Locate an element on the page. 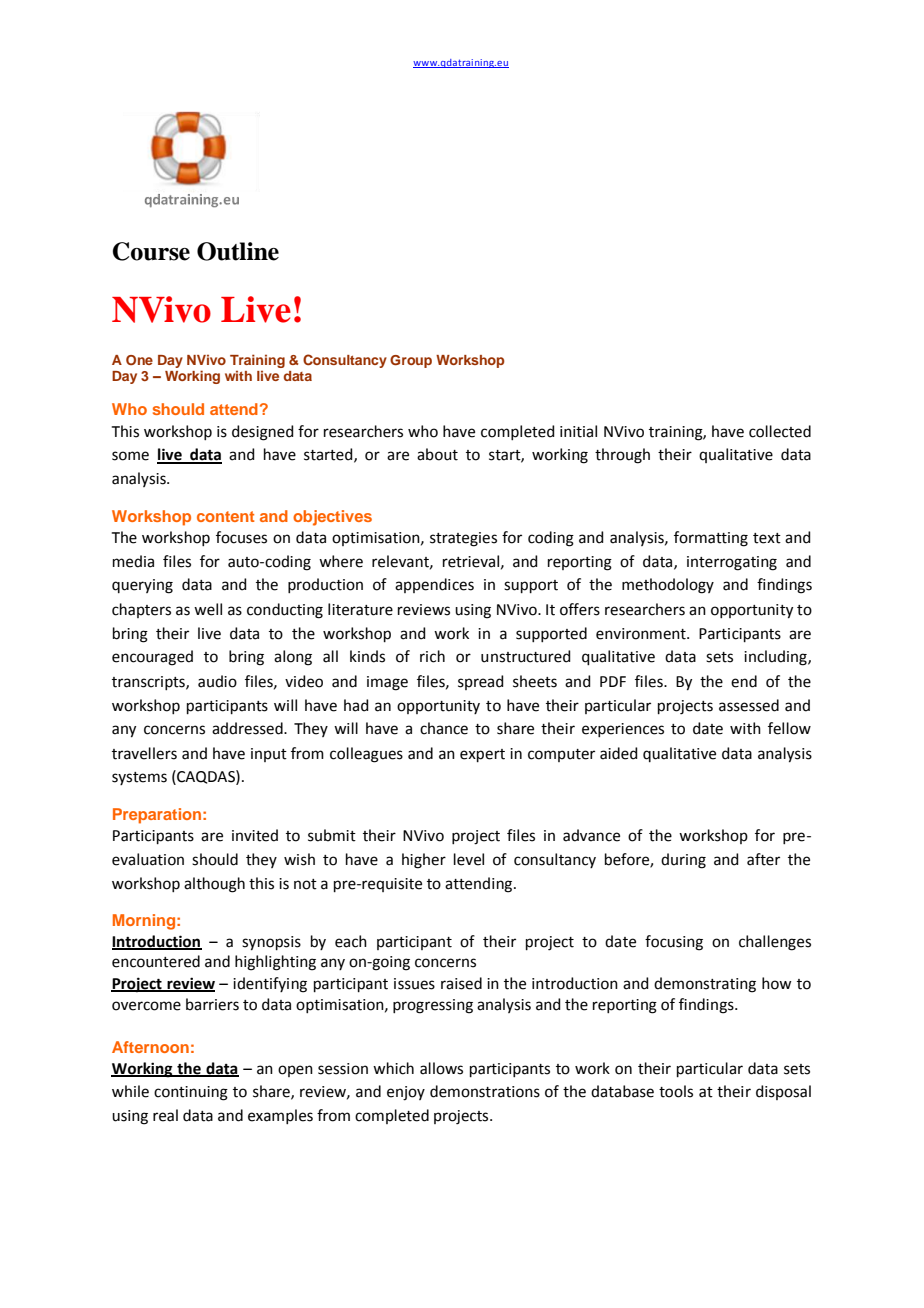 This document has height=1308, width=924. Group is located at coordinates (411, 361).
